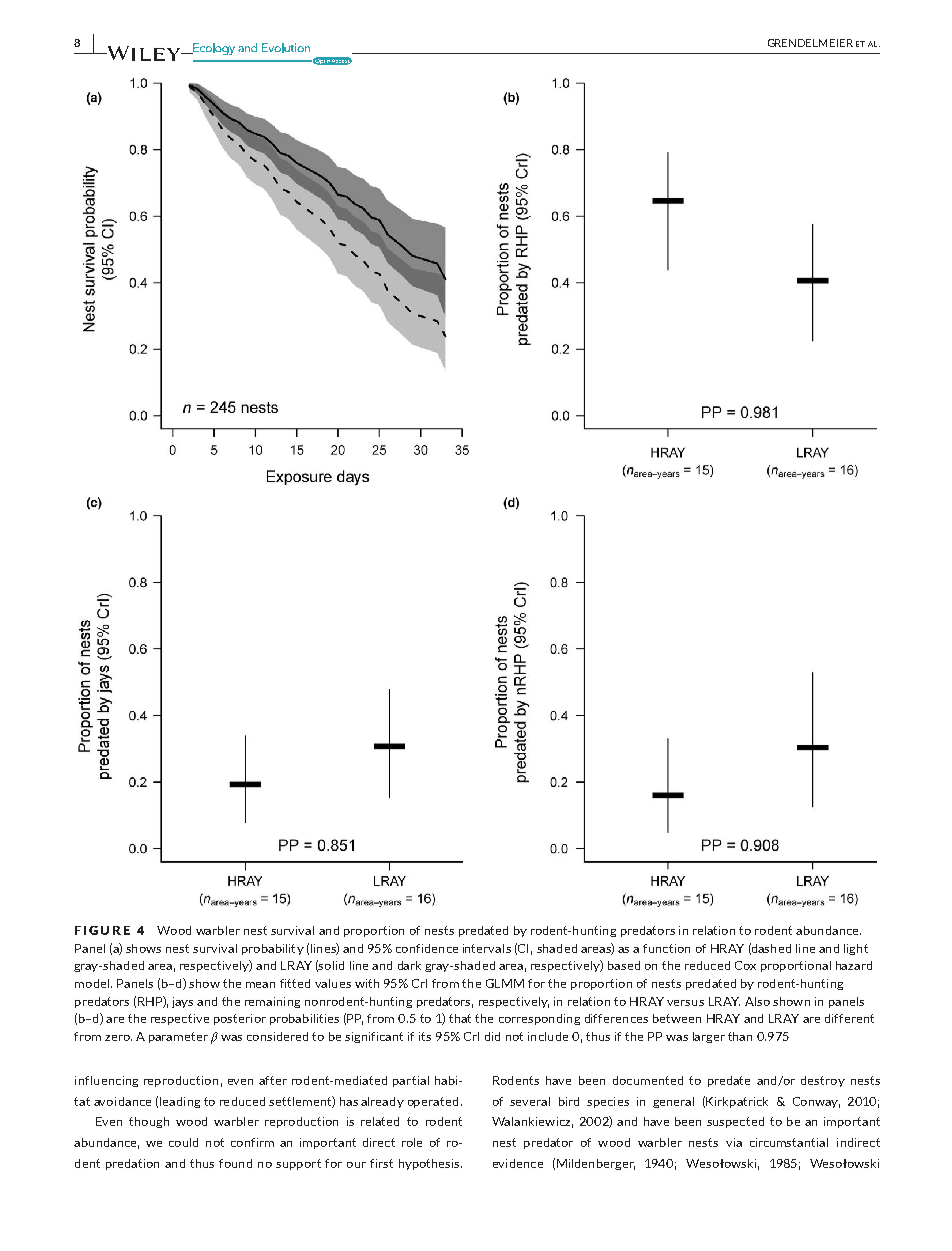 The width and height of the screenshot is (952, 1251). Describe the element at coordinates (518, 1163) in the screenshot. I see `evidence` at that location.
